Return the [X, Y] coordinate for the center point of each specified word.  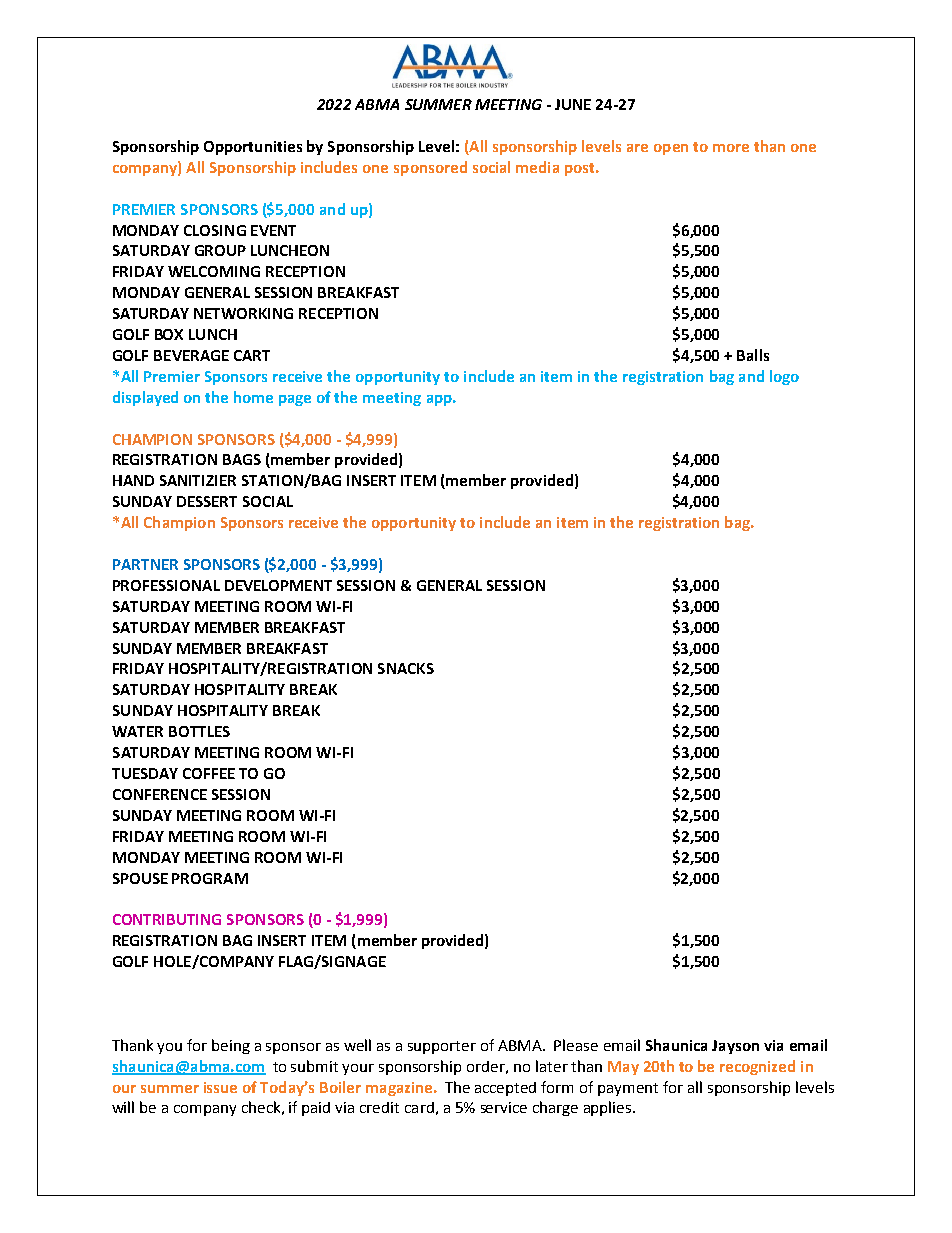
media [537, 167]
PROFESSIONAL [166, 585]
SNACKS [406, 668]
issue [220, 1087]
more [731, 148]
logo [784, 377]
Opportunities [253, 148]
